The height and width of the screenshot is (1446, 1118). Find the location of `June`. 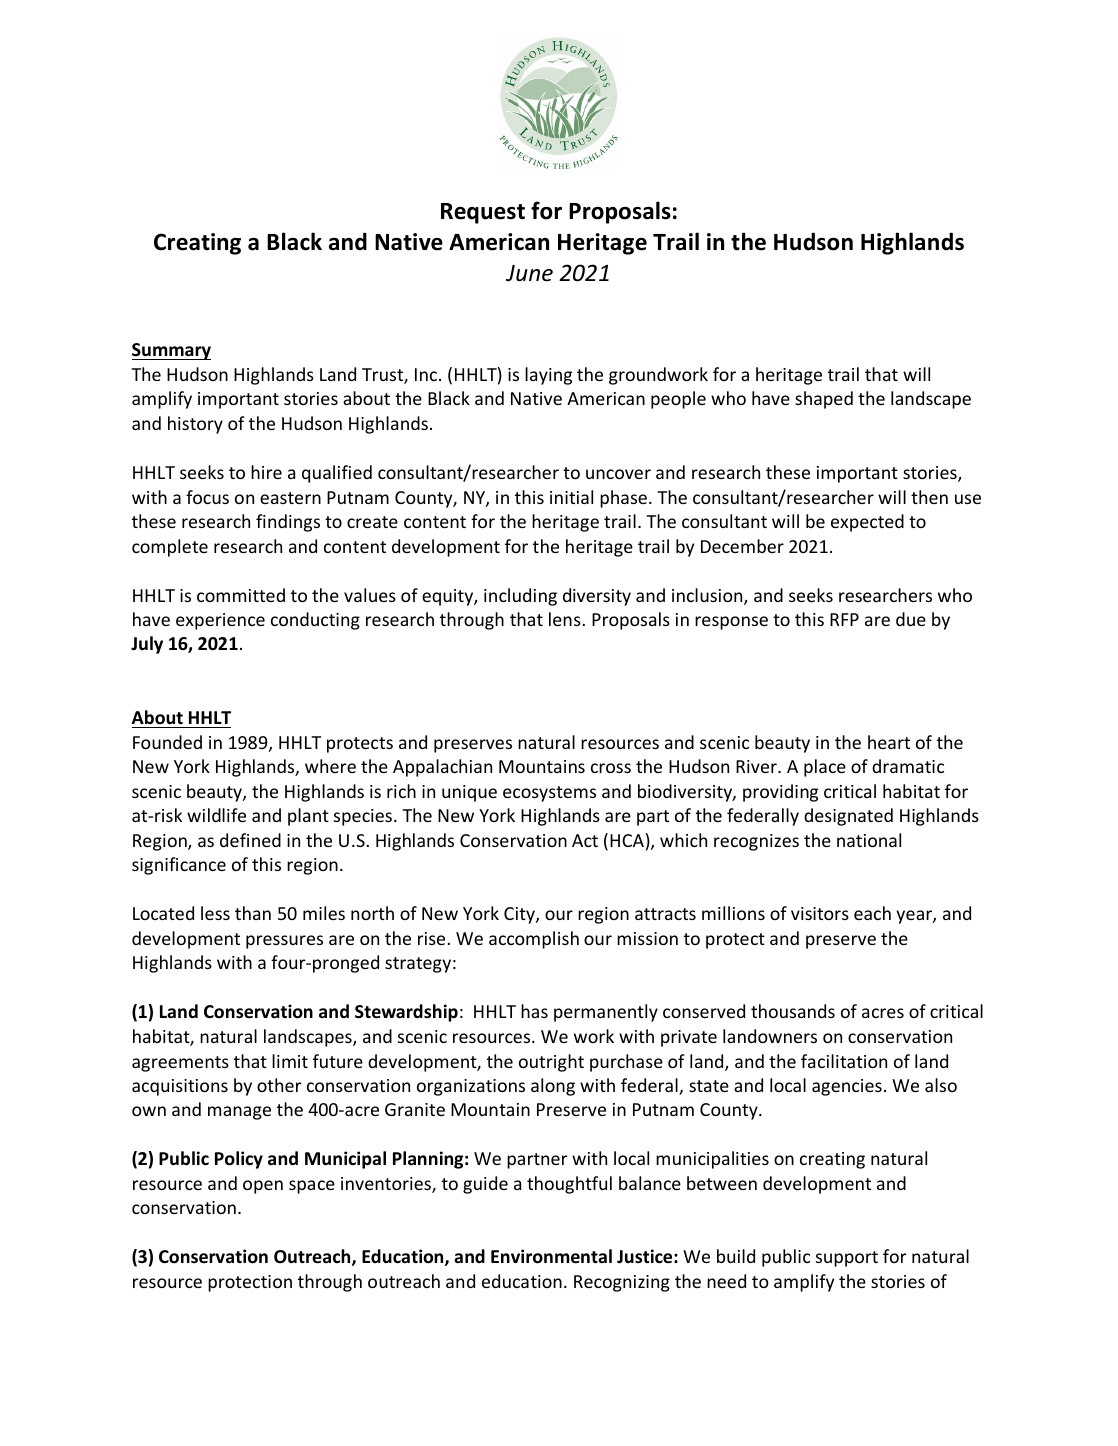

June is located at coordinates (529, 273).
